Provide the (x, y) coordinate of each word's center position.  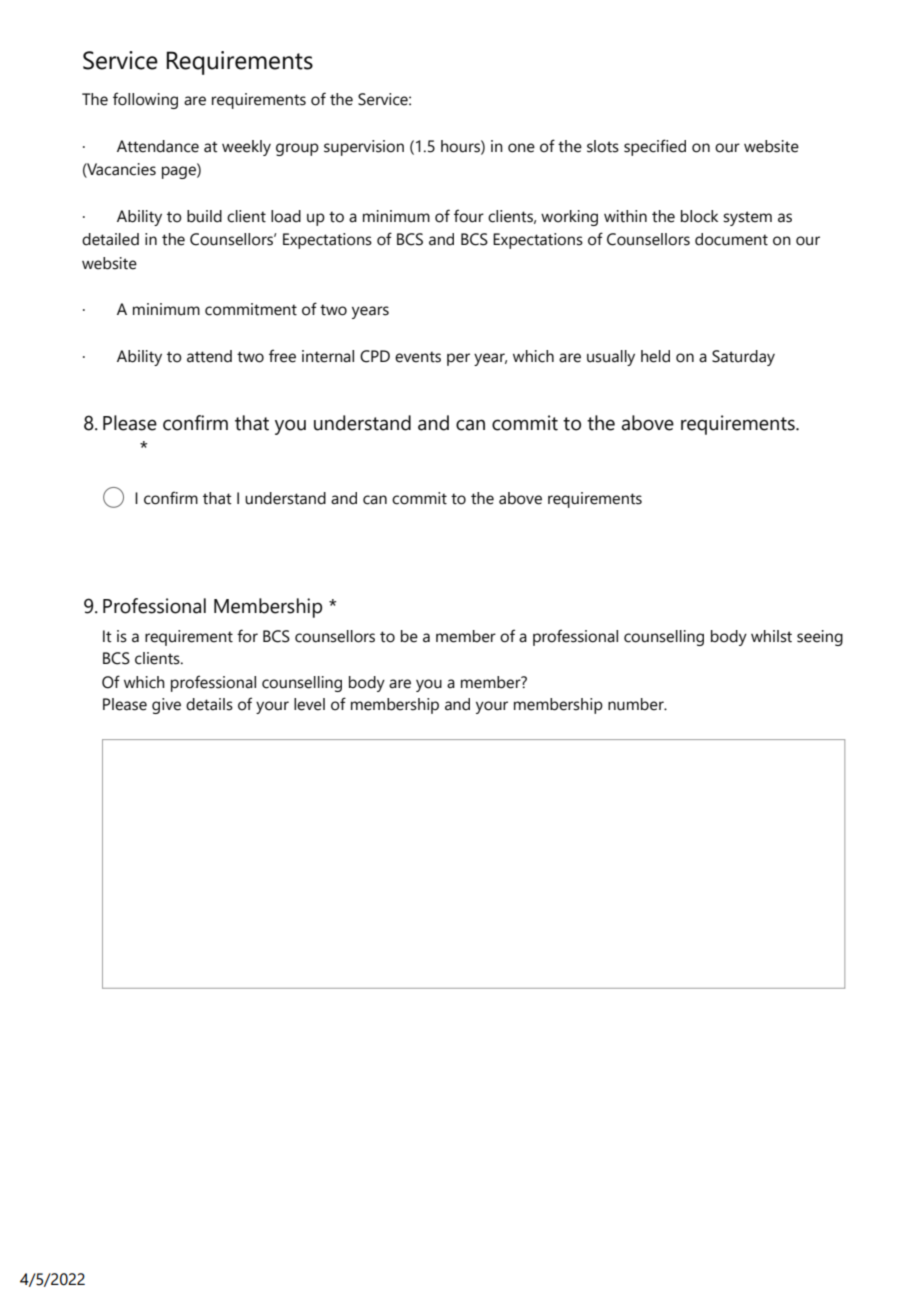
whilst (771, 636)
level (309, 704)
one (521, 148)
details (209, 704)
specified (655, 147)
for (247, 636)
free (282, 356)
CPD (375, 356)
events (418, 357)
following (145, 100)
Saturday (743, 358)
